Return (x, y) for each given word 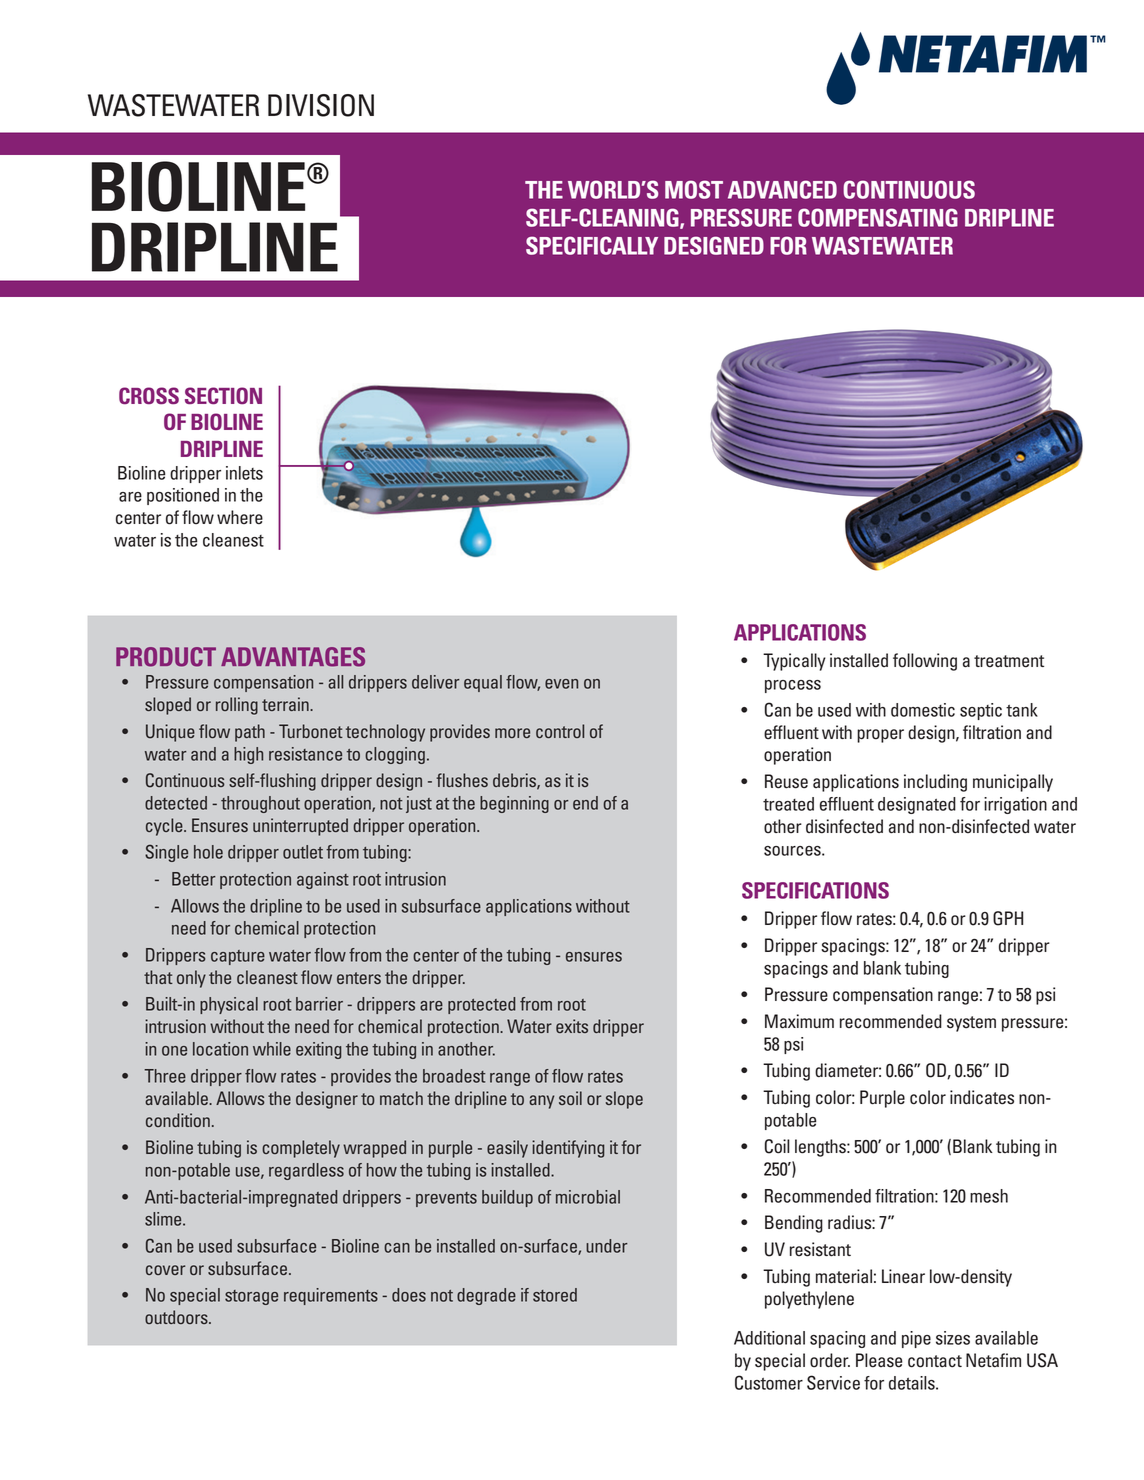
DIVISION (321, 105)
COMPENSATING (878, 217)
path (250, 733)
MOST (694, 189)
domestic (923, 710)
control (560, 731)
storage (251, 1297)
